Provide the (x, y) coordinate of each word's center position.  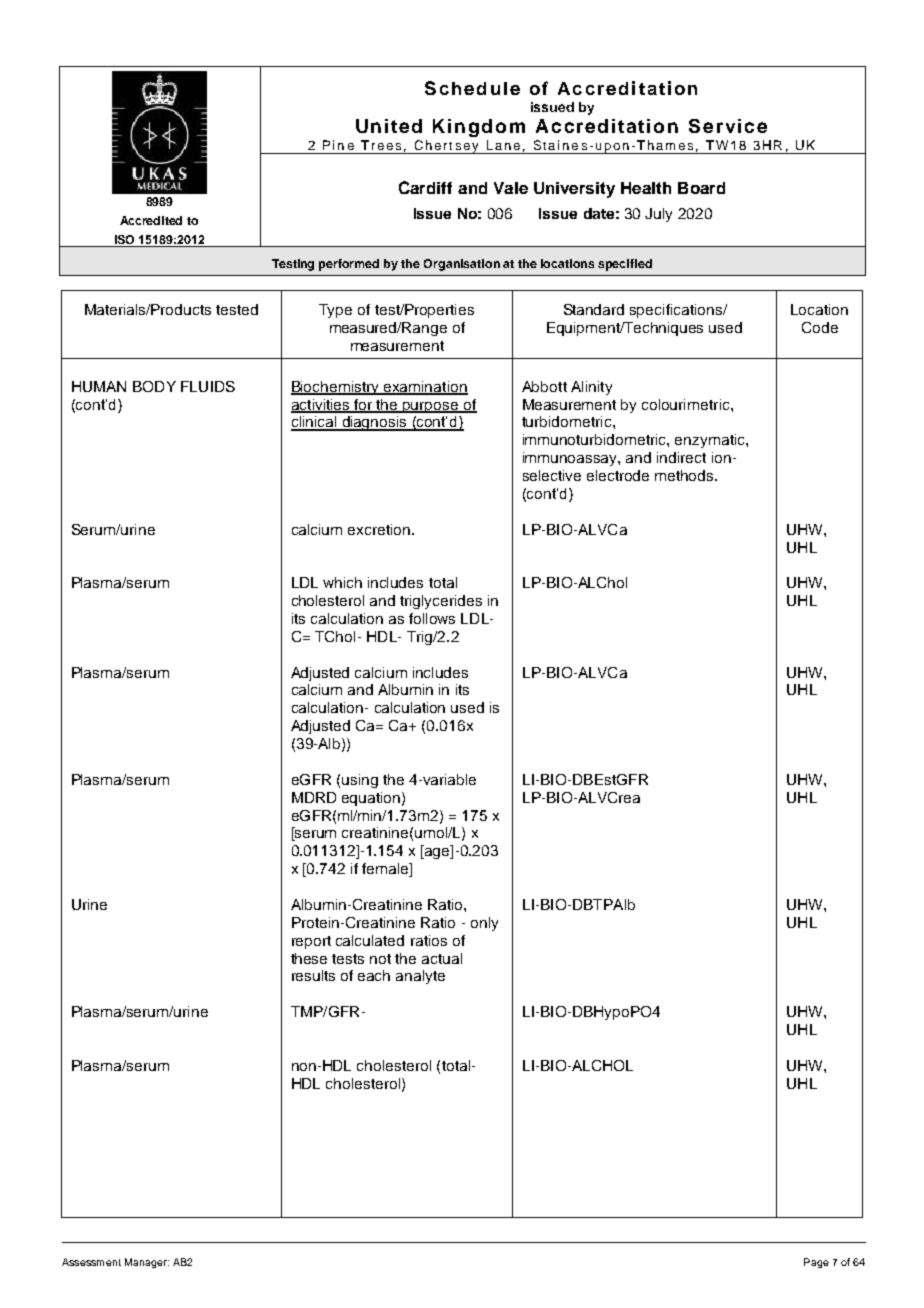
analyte (420, 977)
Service (728, 126)
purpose (431, 407)
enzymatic (711, 441)
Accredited (151, 220)
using (360, 781)
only (484, 924)
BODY (154, 386)
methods (685, 475)
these (309, 958)
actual (442, 958)
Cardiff (425, 187)
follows (432, 618)
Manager (147, 1263)
